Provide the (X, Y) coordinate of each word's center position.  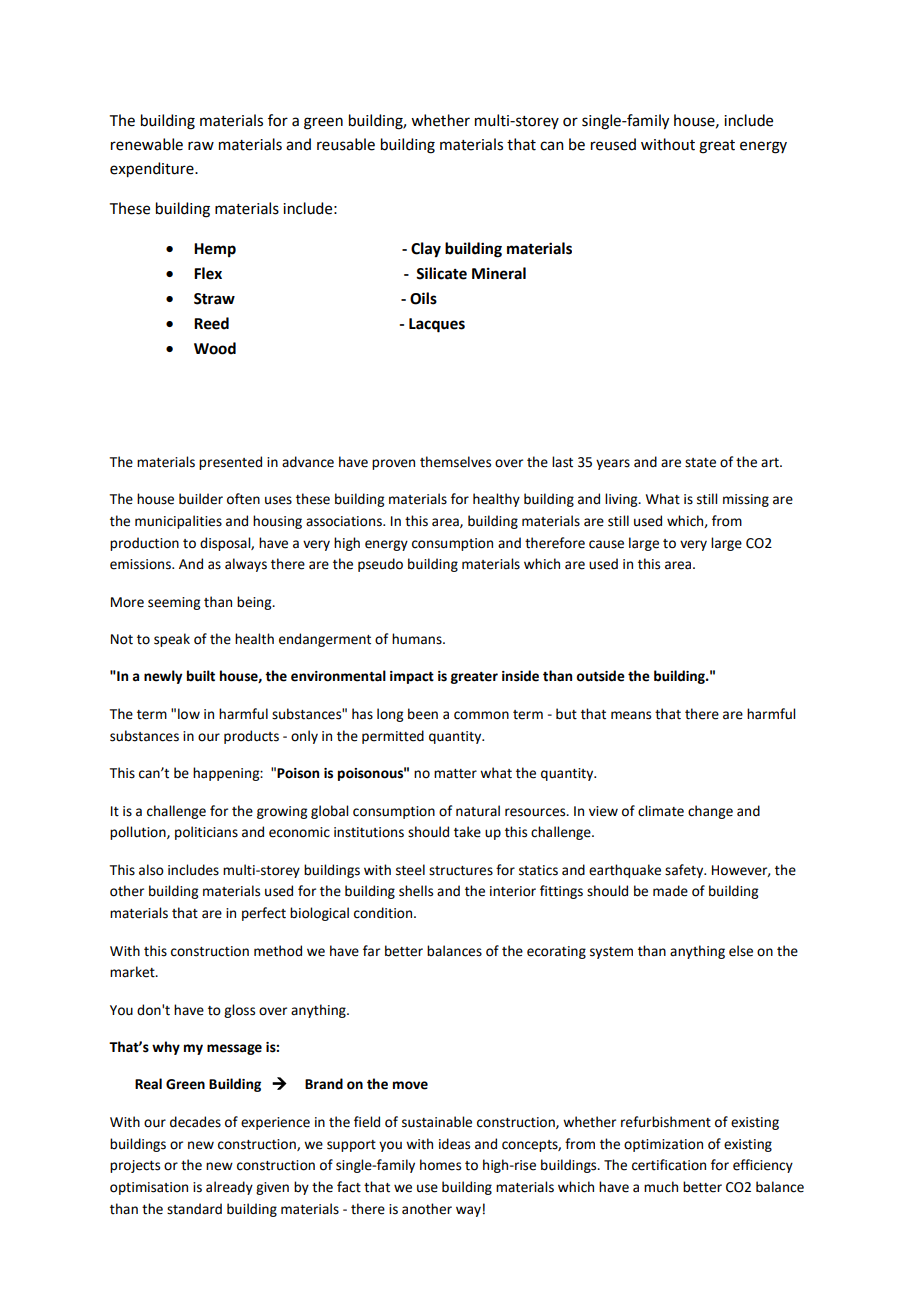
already (229, 1188)
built (201, 676)
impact (412, 677)
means (631, 715)
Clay (426, 250)
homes (440, 1165)
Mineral (499, 273)
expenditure (153, 170)
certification (669, 1165)
